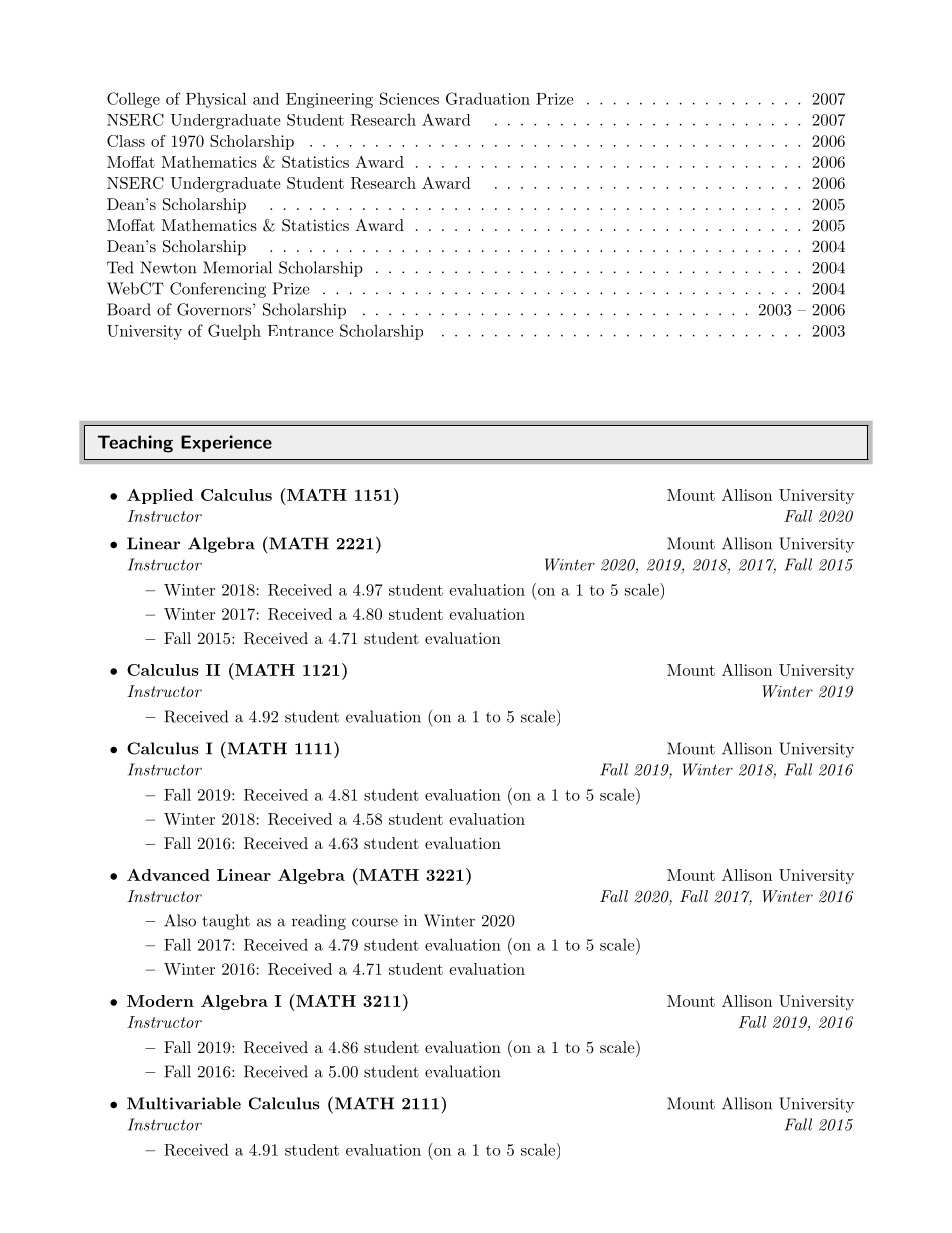 This page has height=1233, width=952. Describe the element at coordinates (133, 100) in the page. I see `College` at that location.
